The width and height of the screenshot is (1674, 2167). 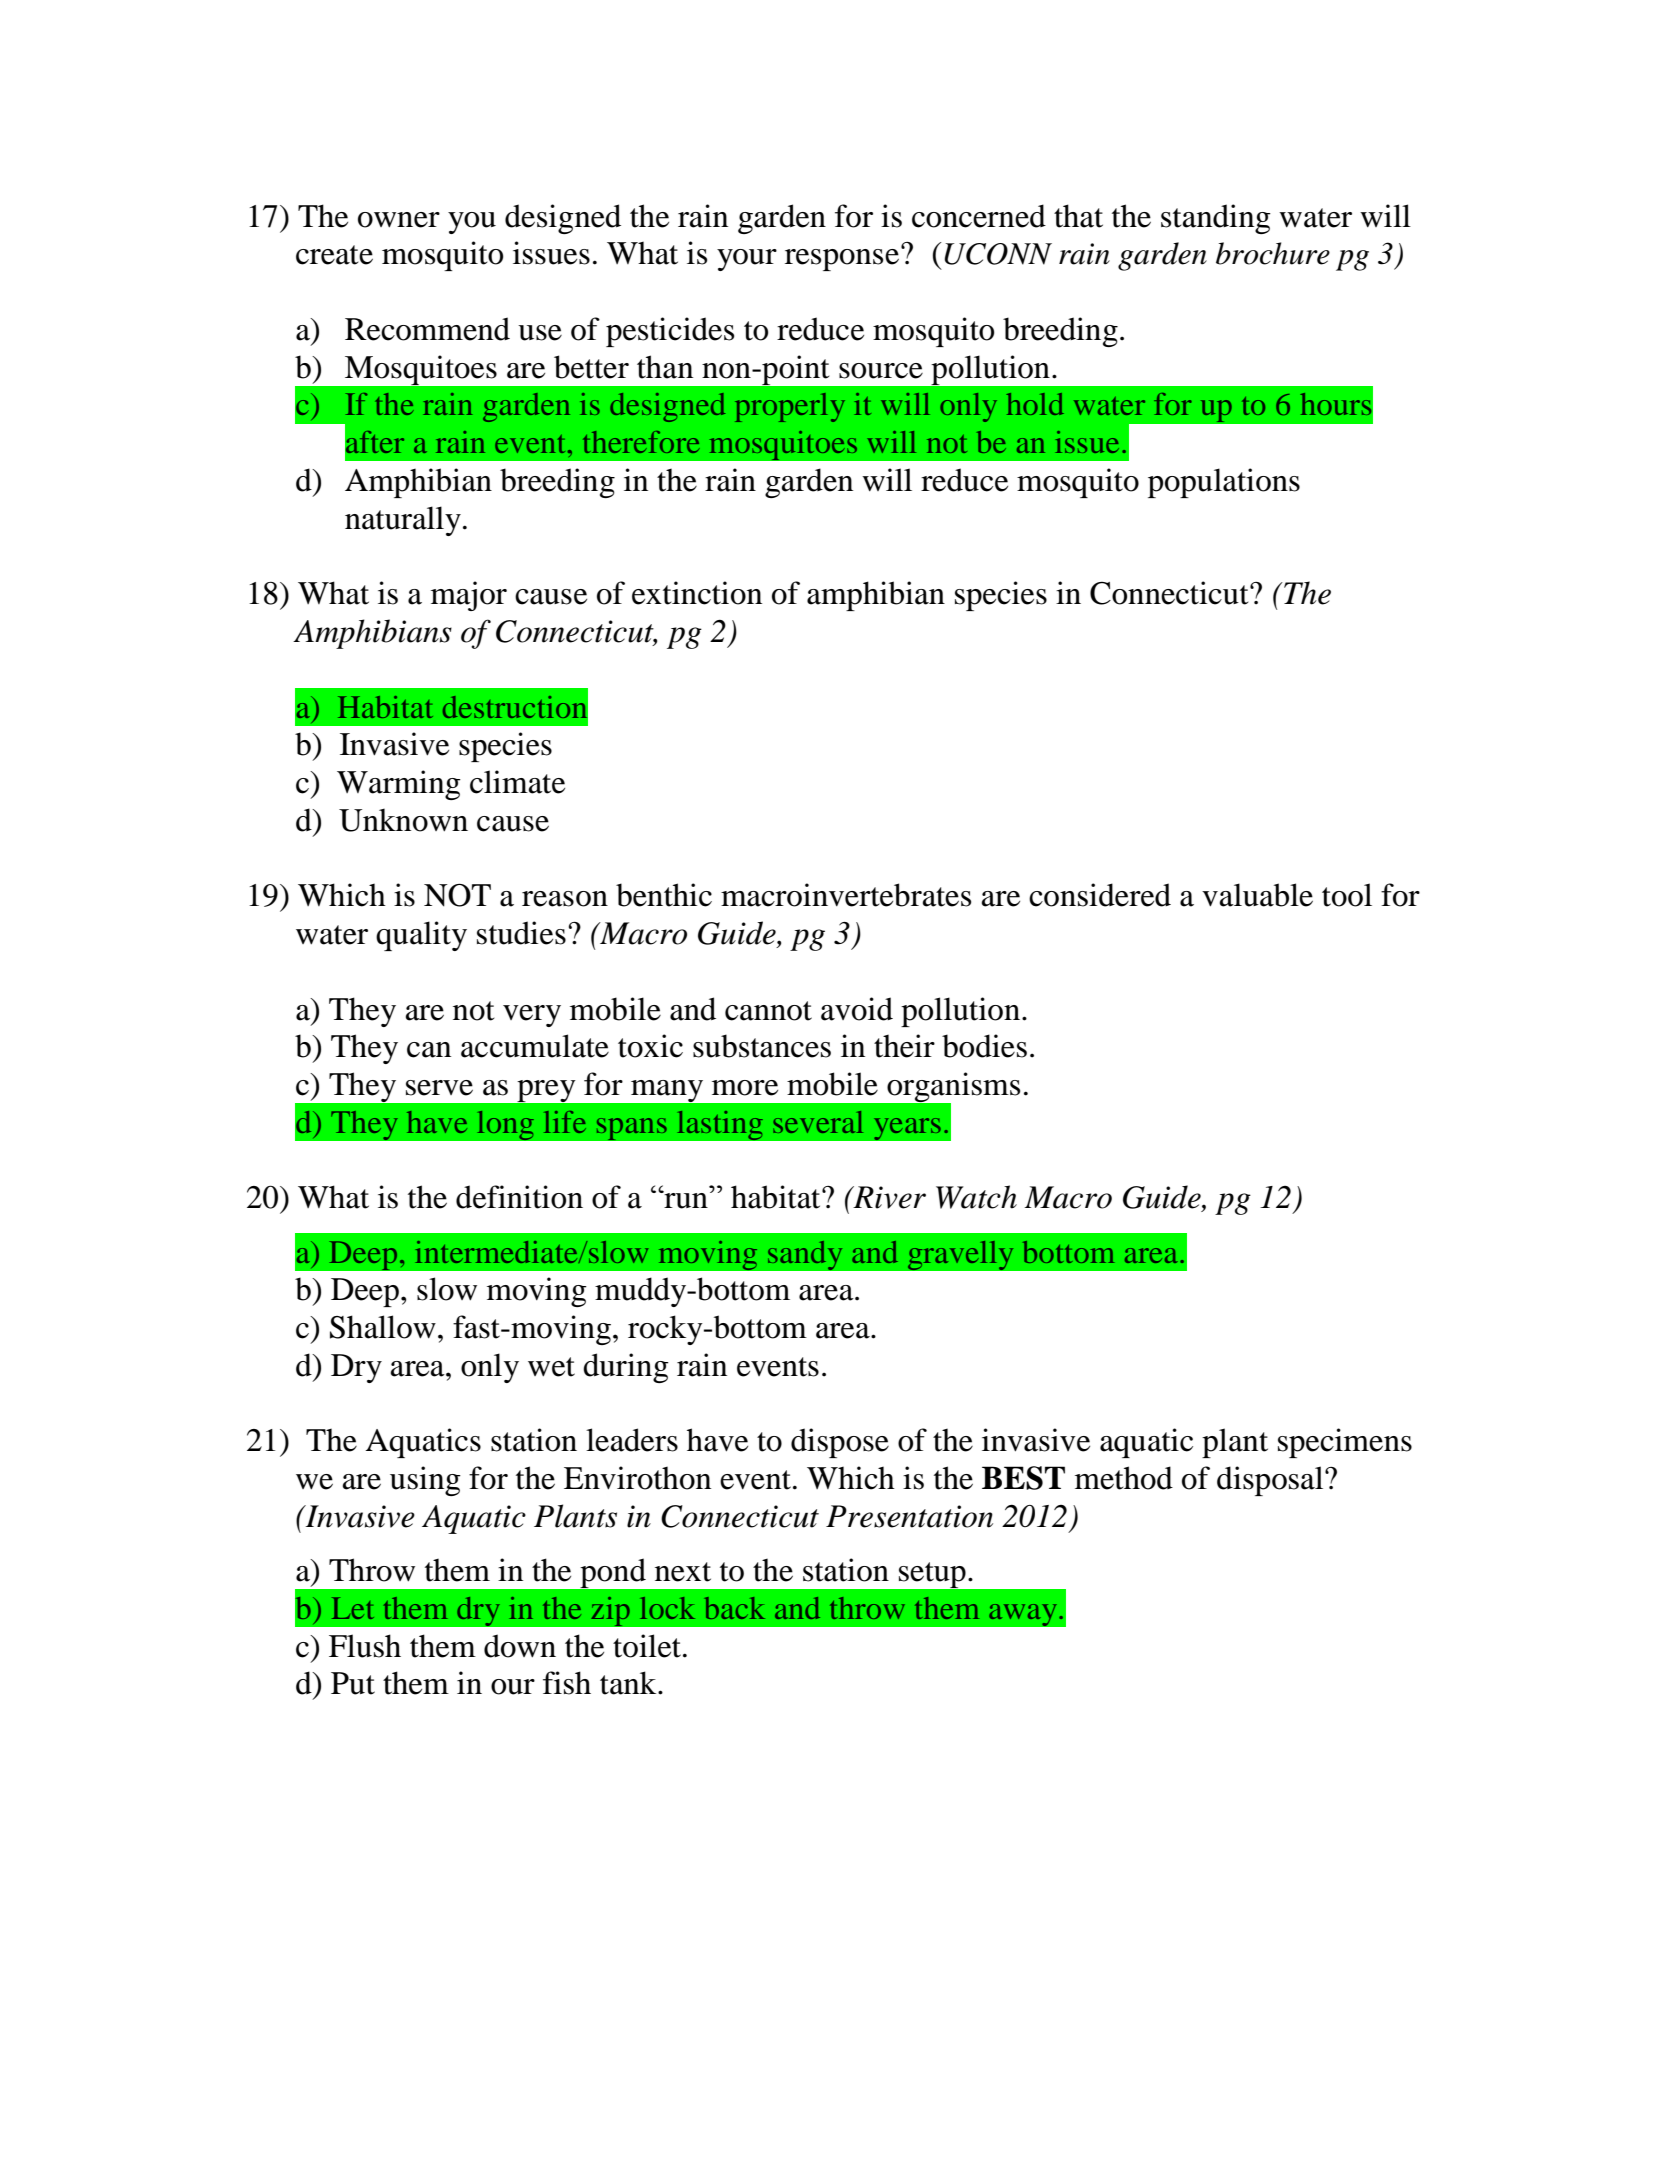 I want to click on down, so click(x=520, y=1646).
